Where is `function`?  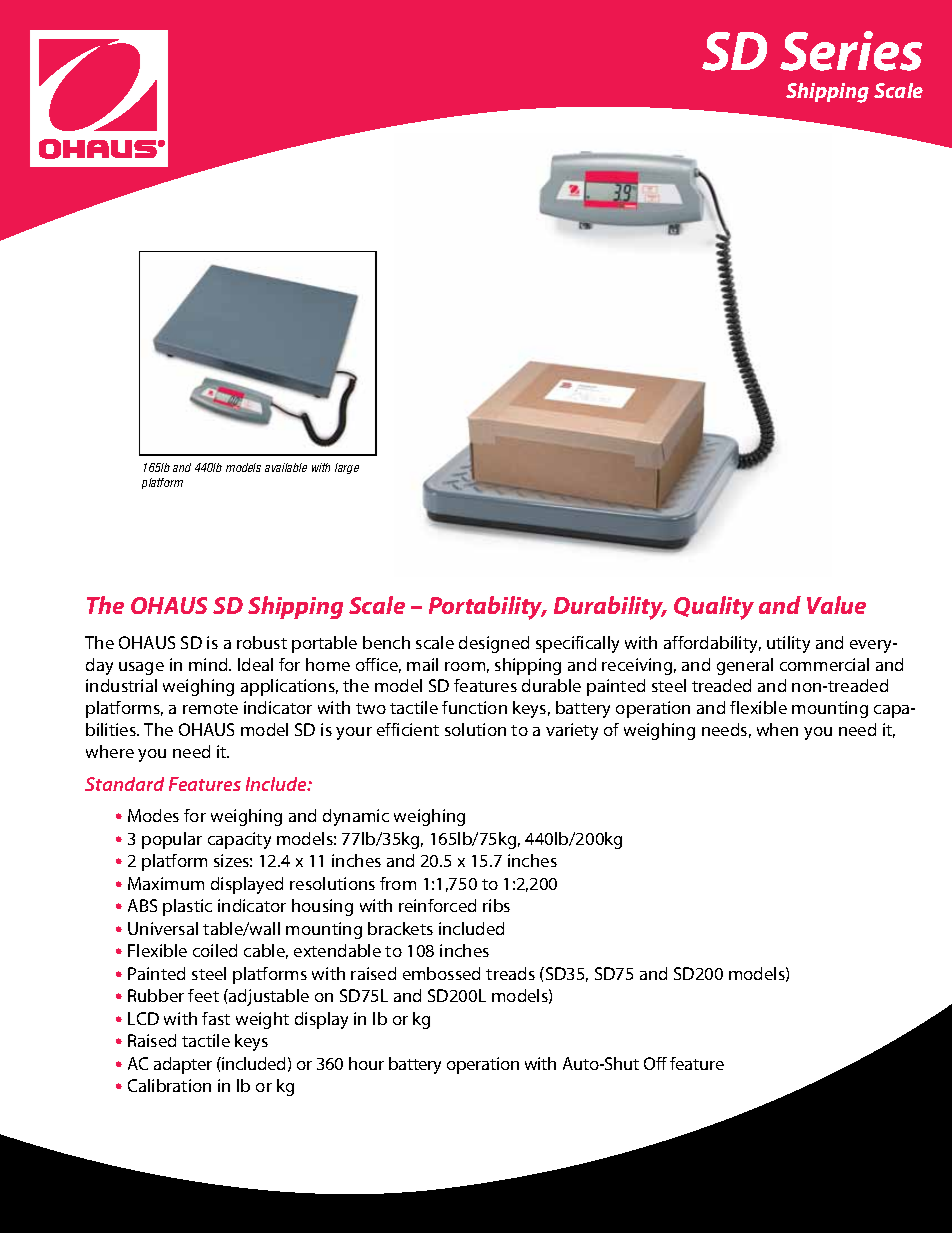
function is located at coordinates (474, 707).
